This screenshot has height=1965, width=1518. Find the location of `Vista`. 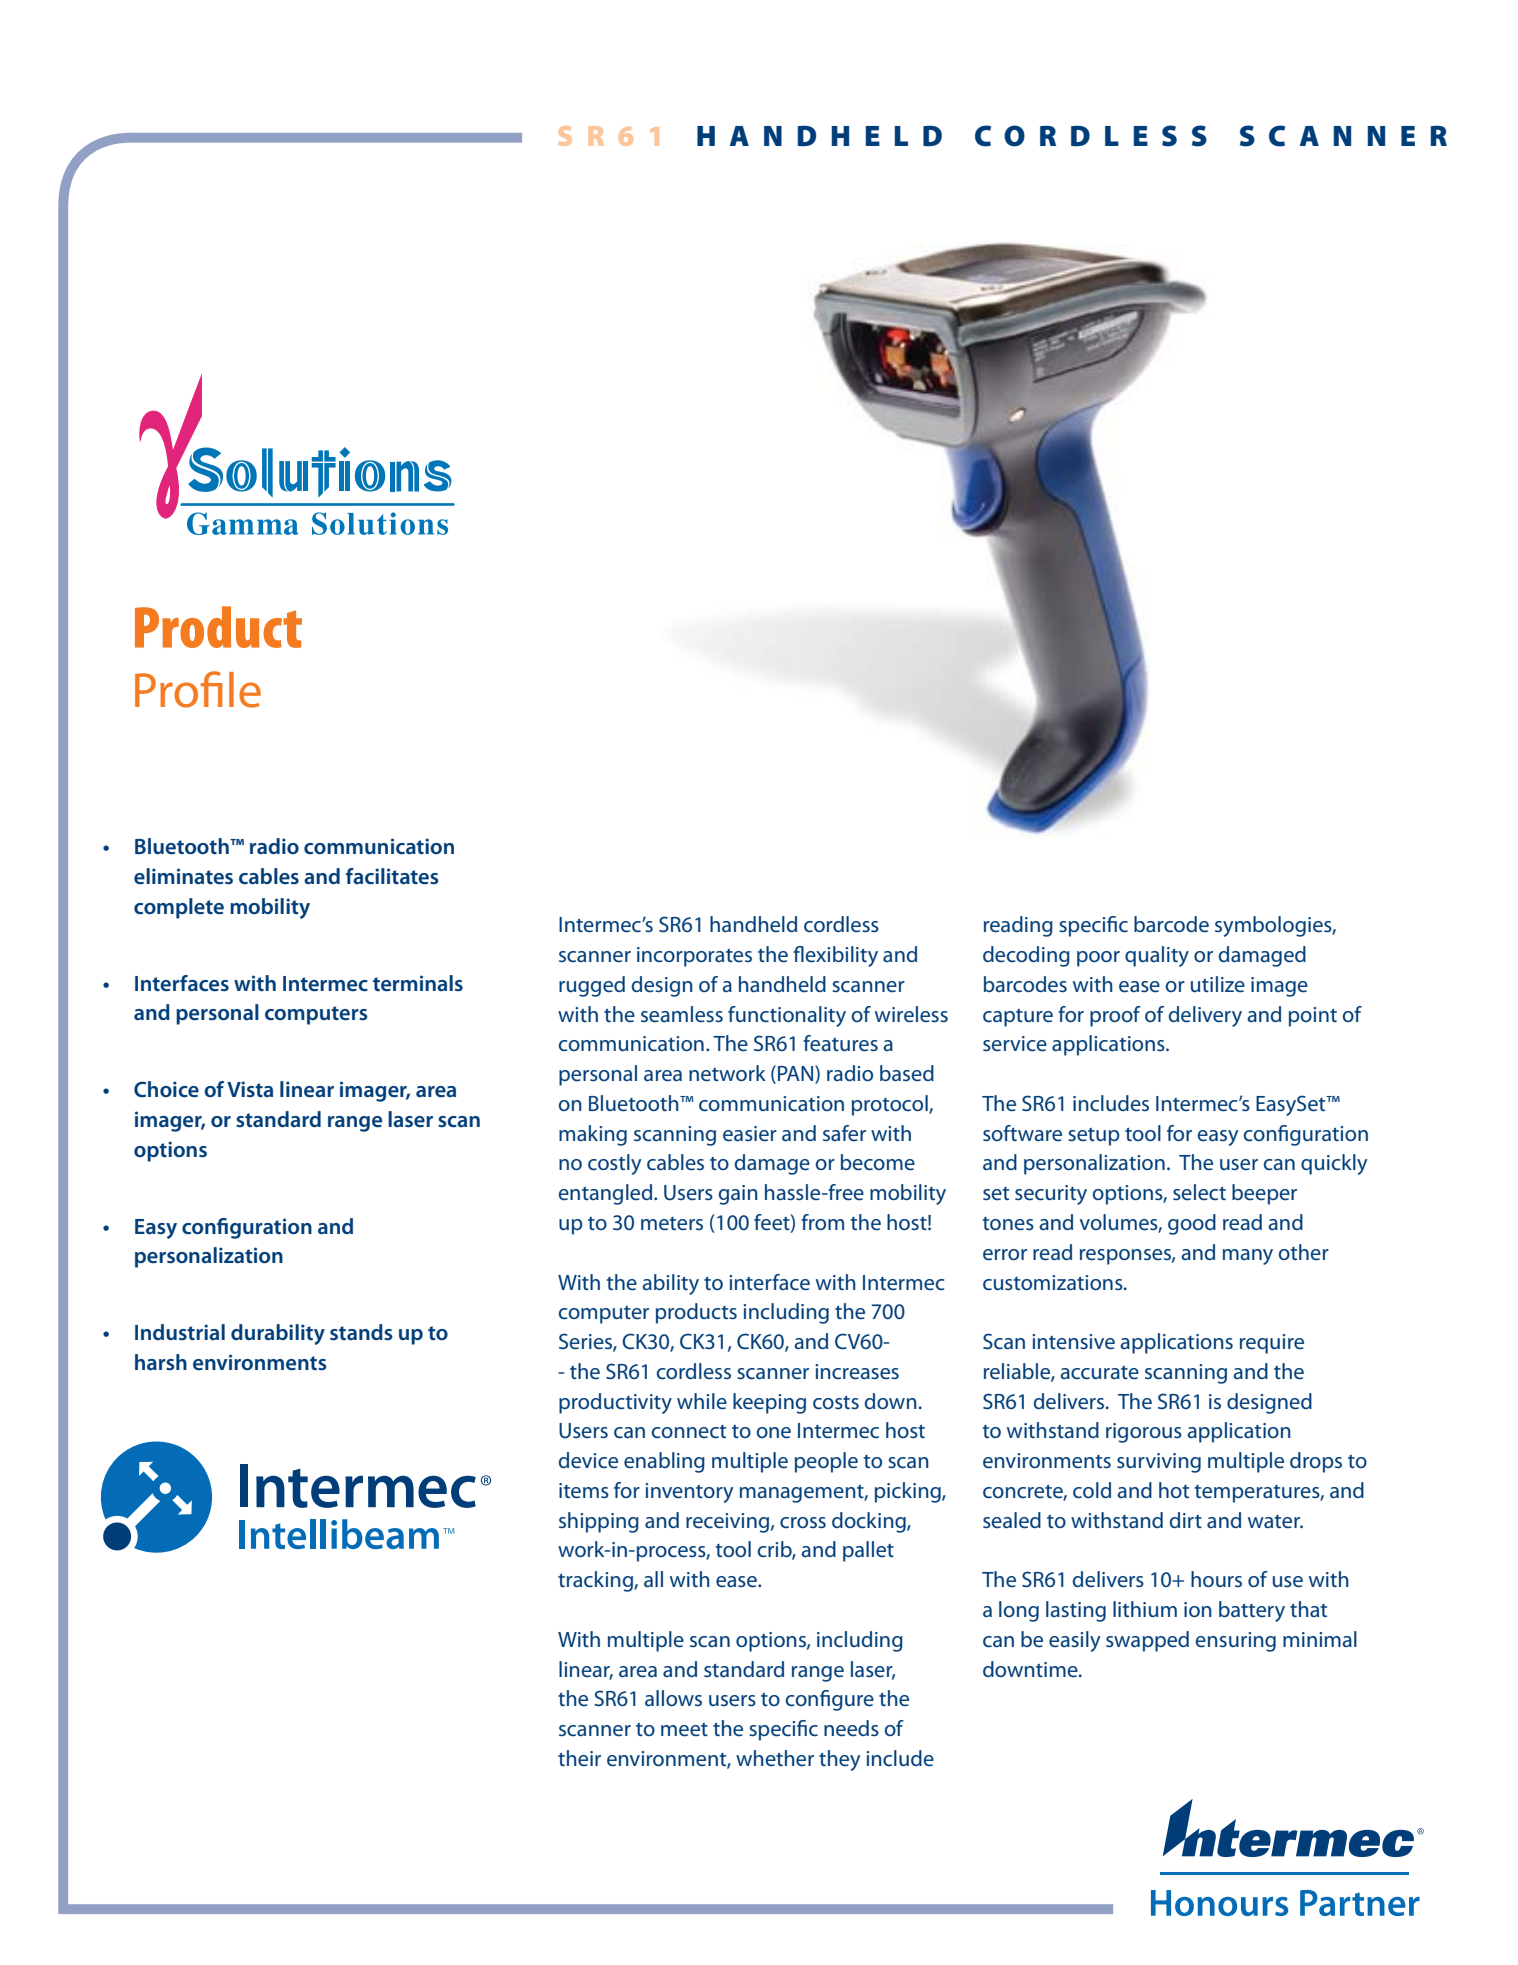

Vista is located at coordinates (250, 1089).
